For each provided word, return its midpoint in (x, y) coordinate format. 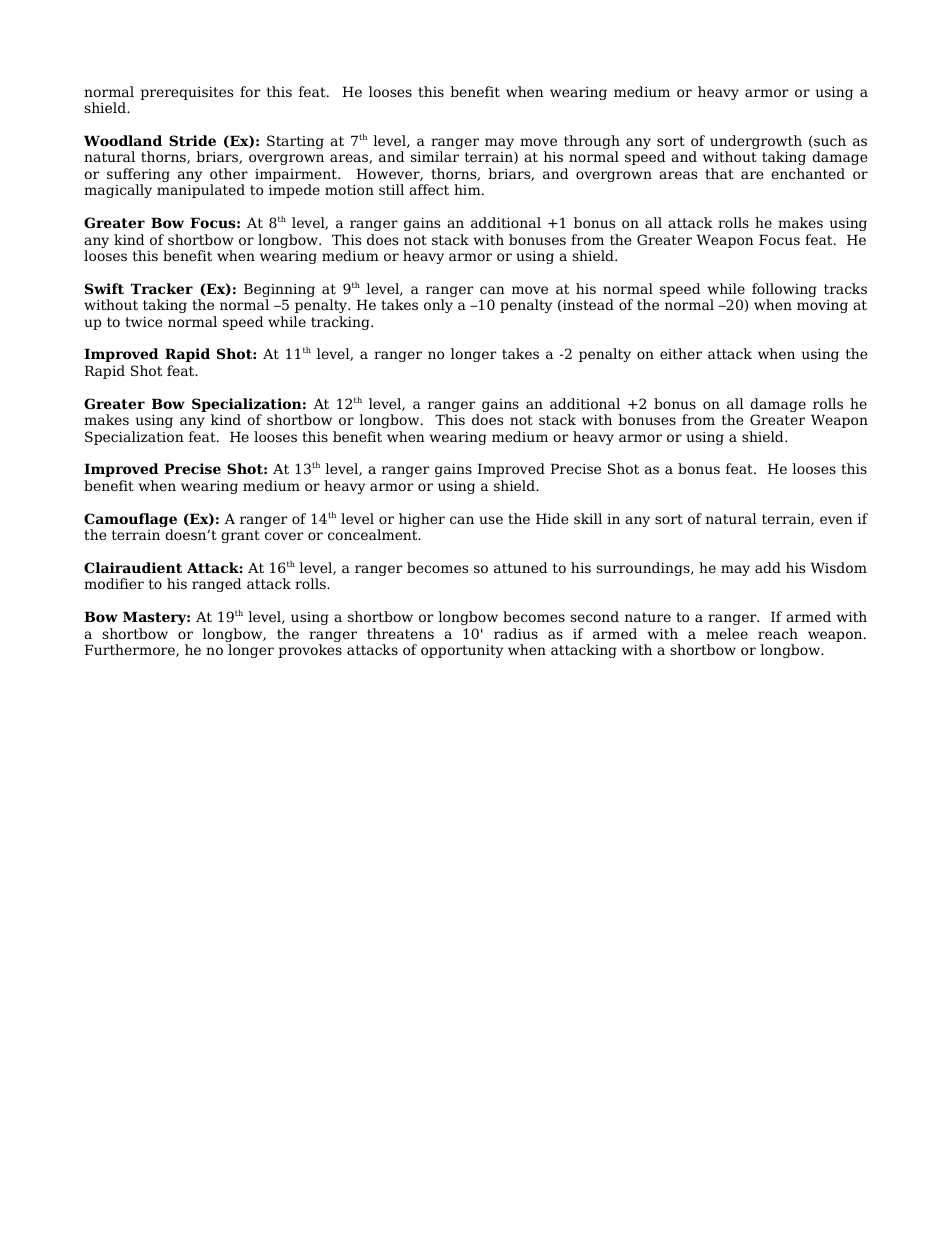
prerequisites (186, 93)
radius (516, 633)
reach (778, 633)
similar (434, 156)
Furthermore (131, 650)
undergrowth (756, 143)
